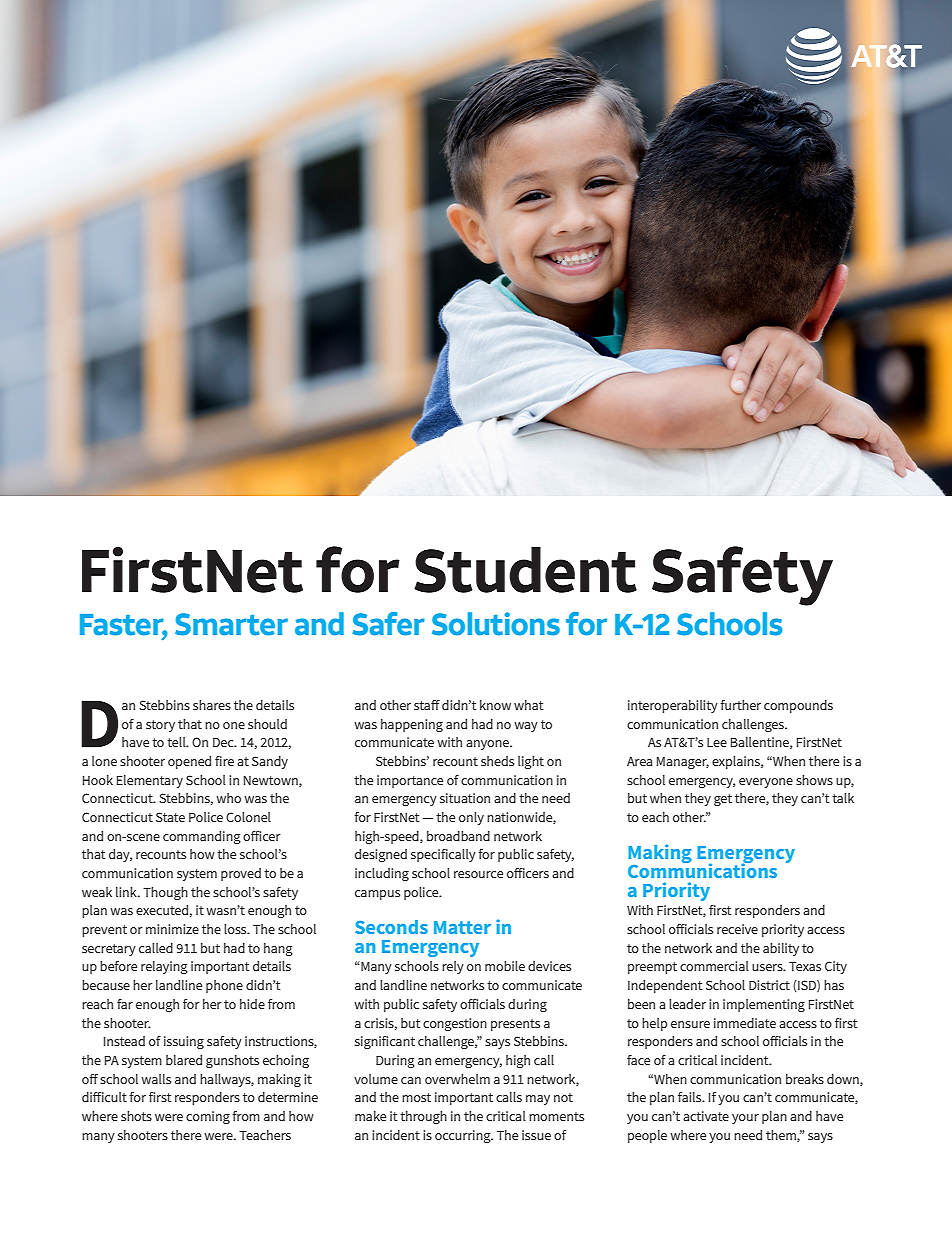  Describe the element at coordinates (745, 1119) in the page. I see `your` at that location.
